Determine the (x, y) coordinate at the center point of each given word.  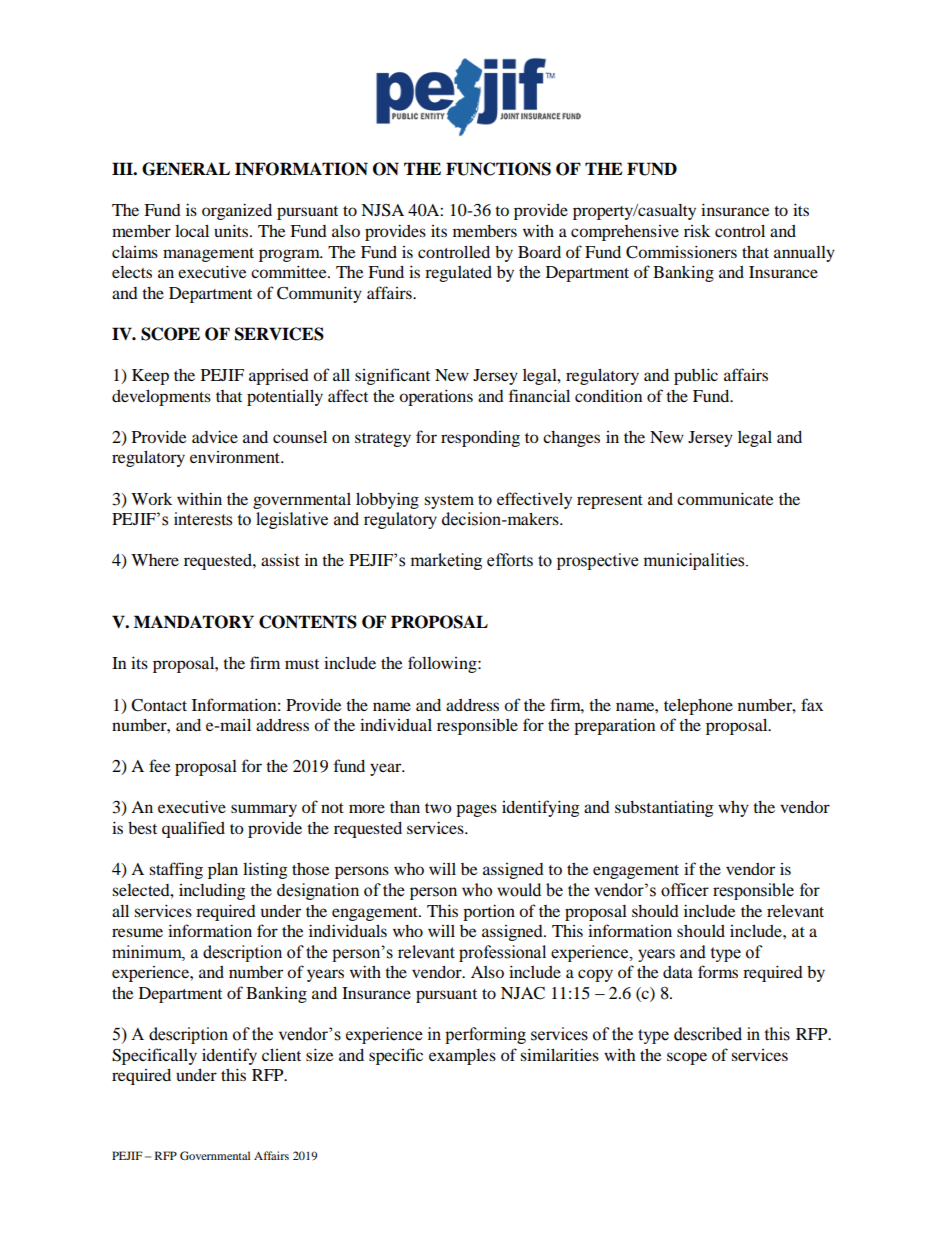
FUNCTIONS (498, 169)
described (708, 1034)
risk (697, 231)
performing (485, 1035)
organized (237, 211)
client (281, 1055)
